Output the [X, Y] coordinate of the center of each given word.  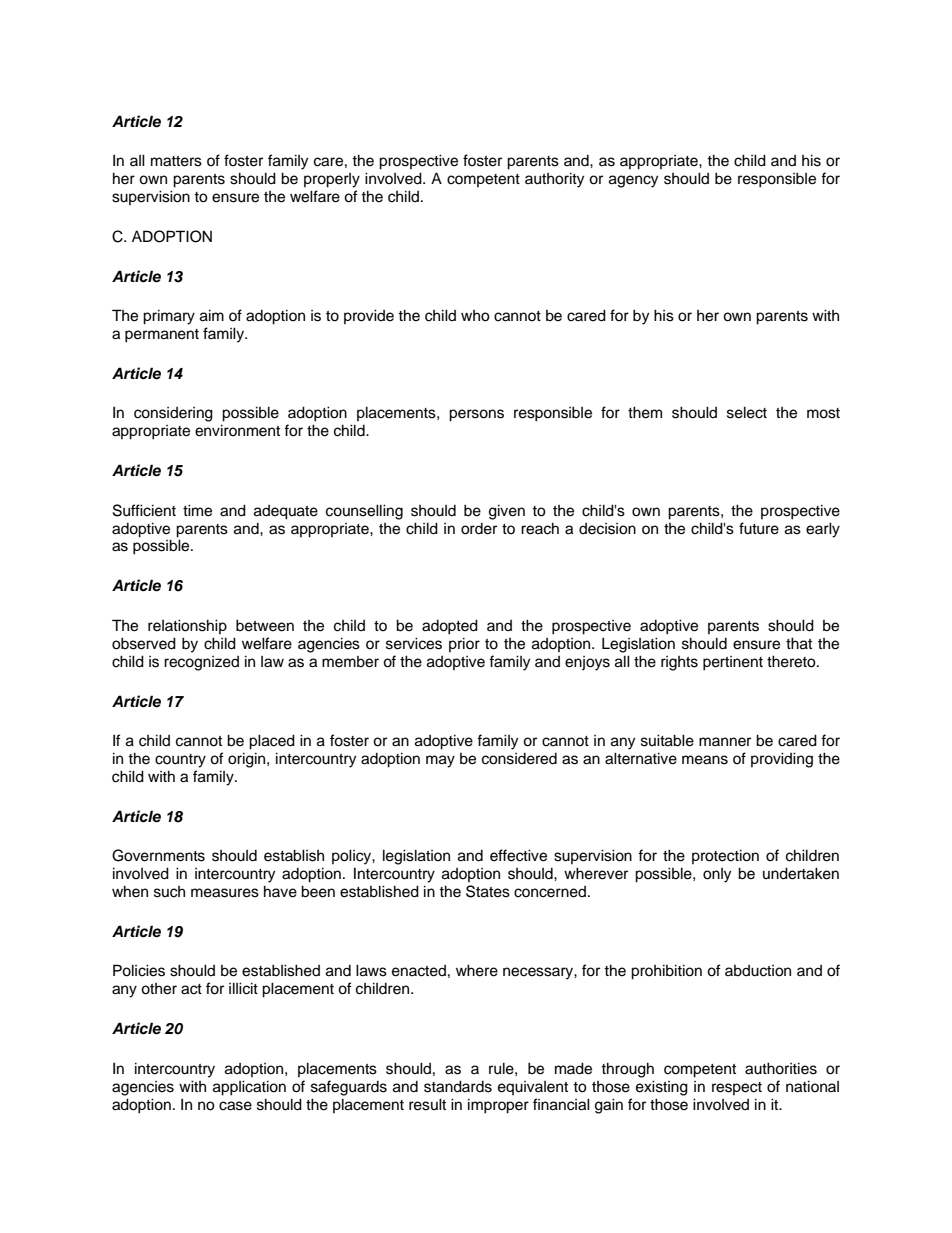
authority [554, 180]
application [249, 1088]
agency [633, 181]
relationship [187, 626]
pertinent [733, 663]
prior [464, 644]
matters [176, 161]
